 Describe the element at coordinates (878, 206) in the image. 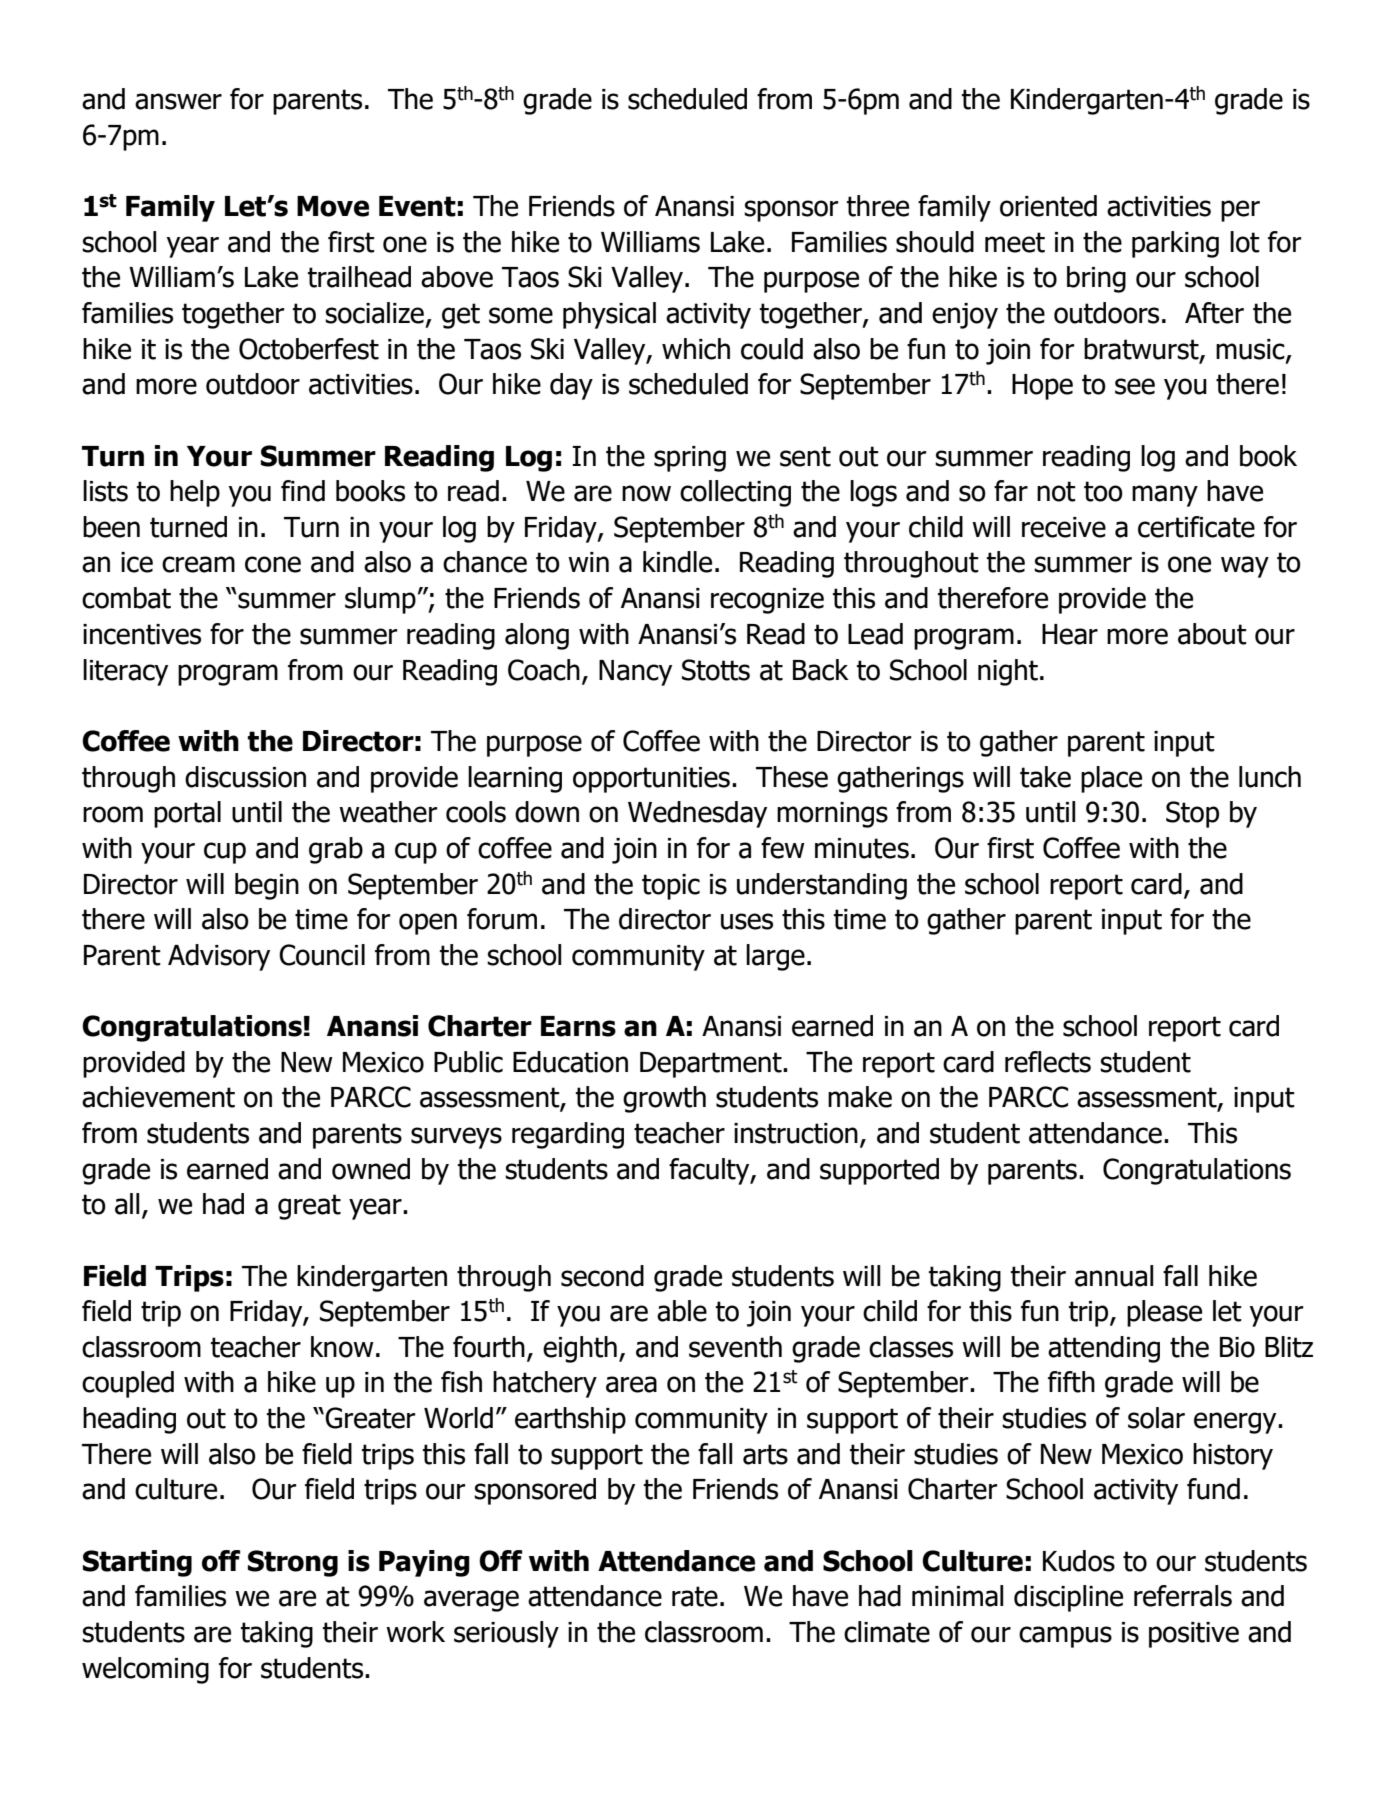

I see `three` at that location.
